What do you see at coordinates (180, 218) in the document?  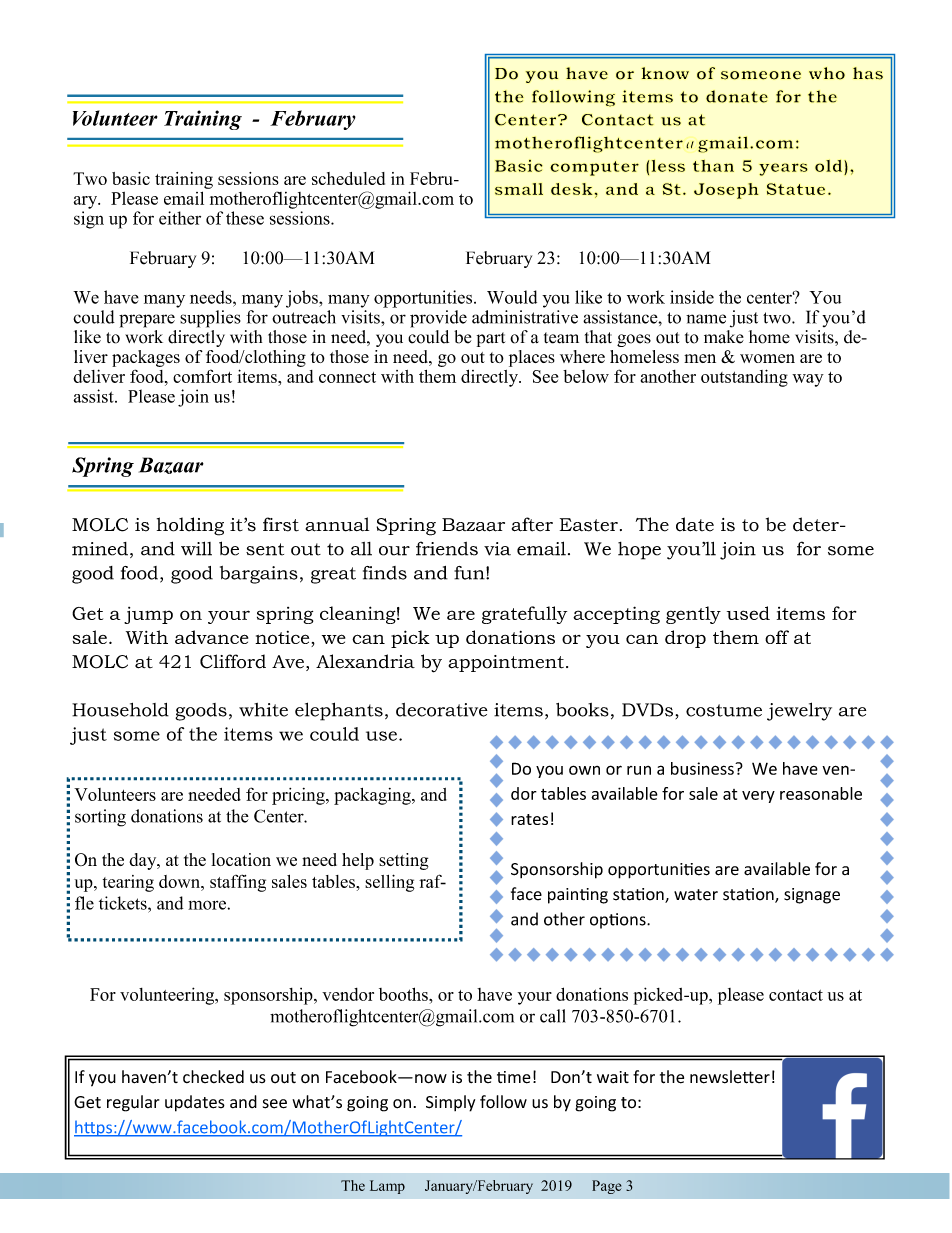 I see `either` at bounding box center [180, 218].
